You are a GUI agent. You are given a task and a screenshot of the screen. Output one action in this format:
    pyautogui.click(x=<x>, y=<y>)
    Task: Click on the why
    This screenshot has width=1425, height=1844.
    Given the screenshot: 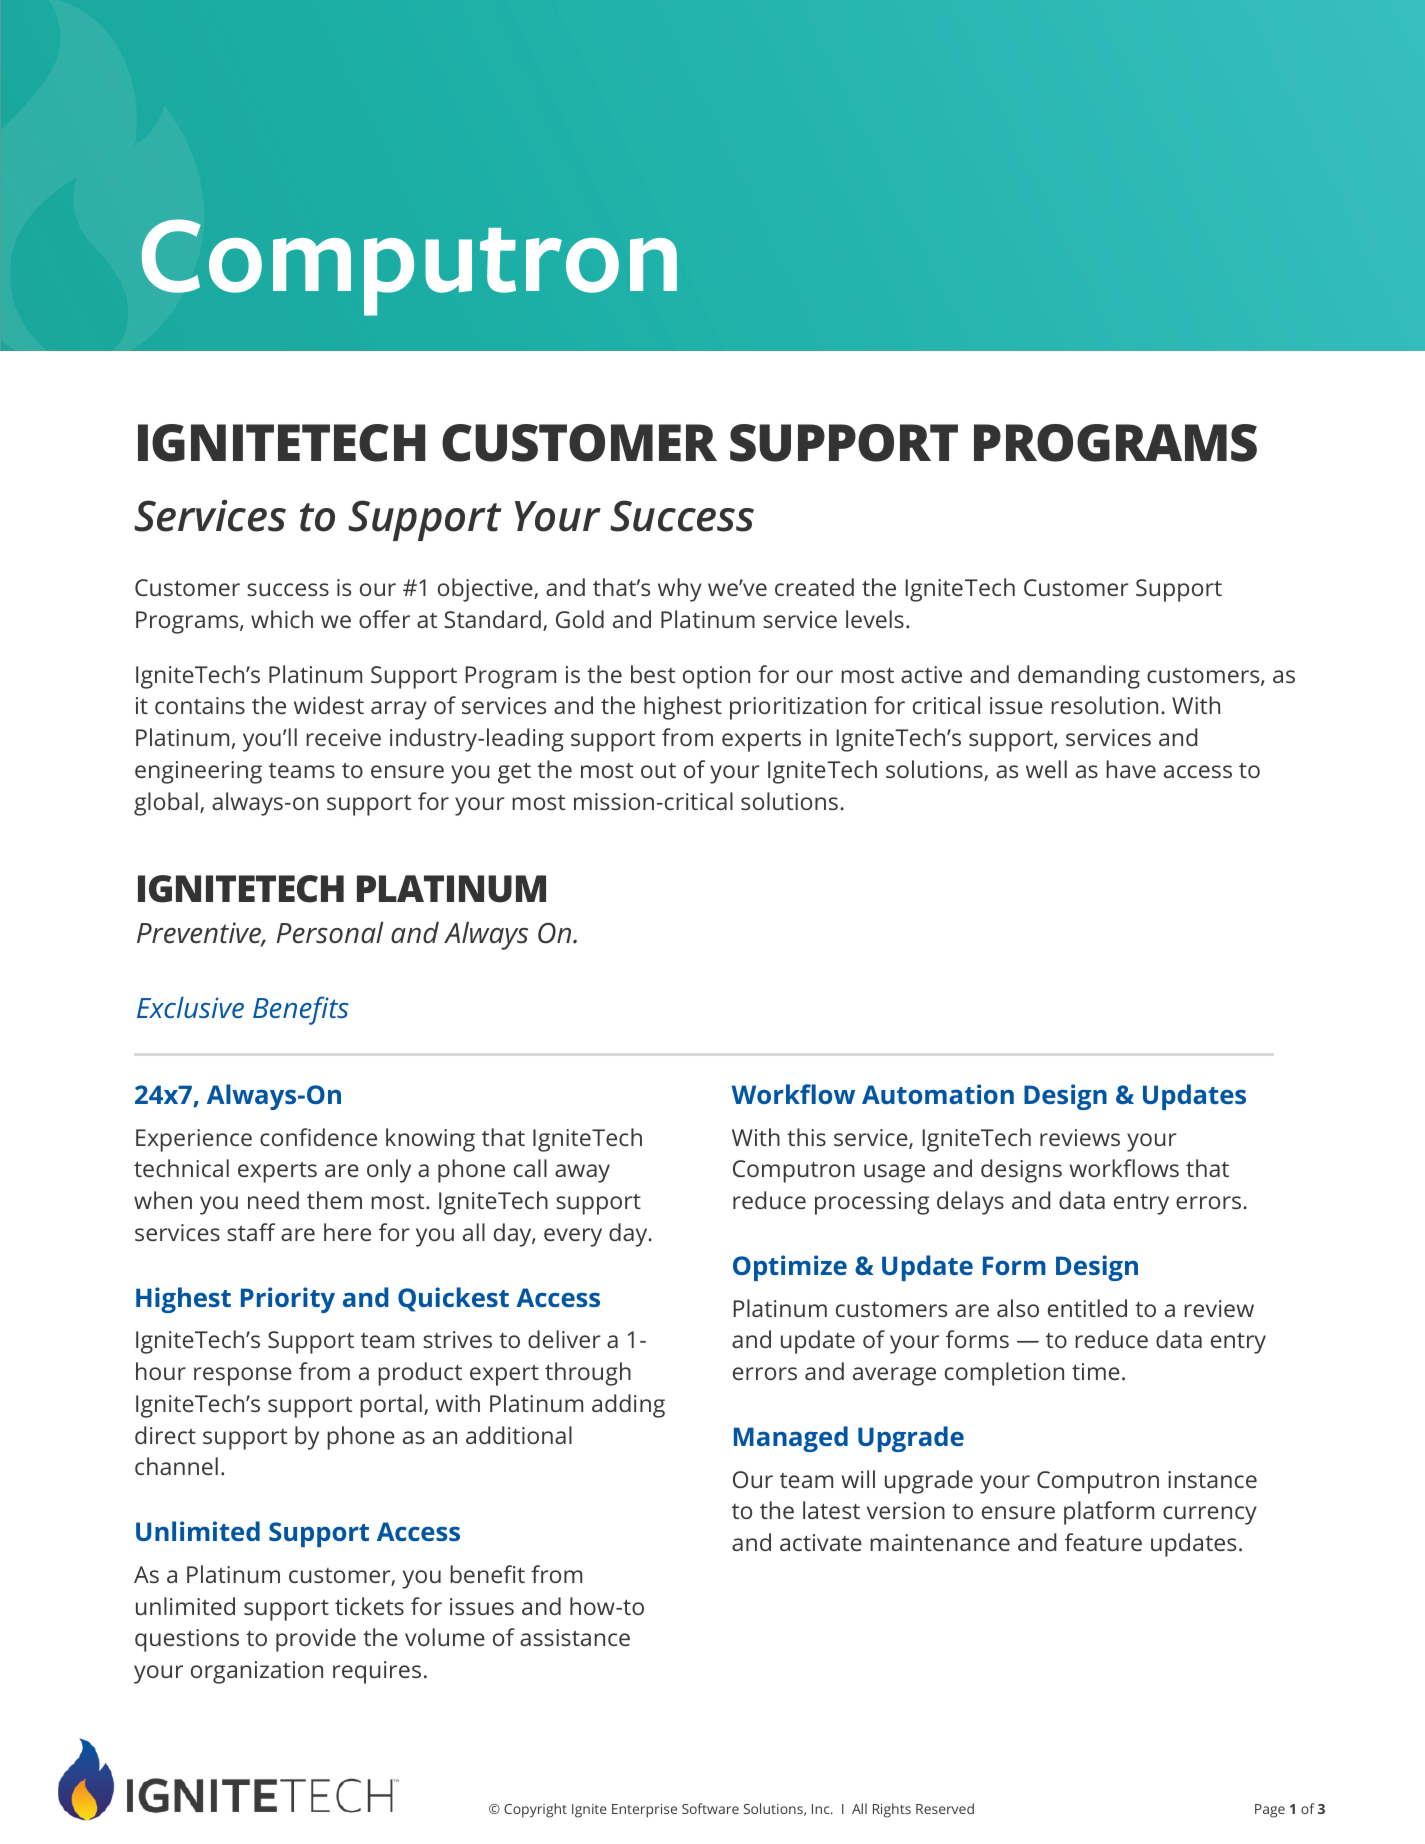 What is the action you would take?
    pyautogui.click(x=680, y=590)
